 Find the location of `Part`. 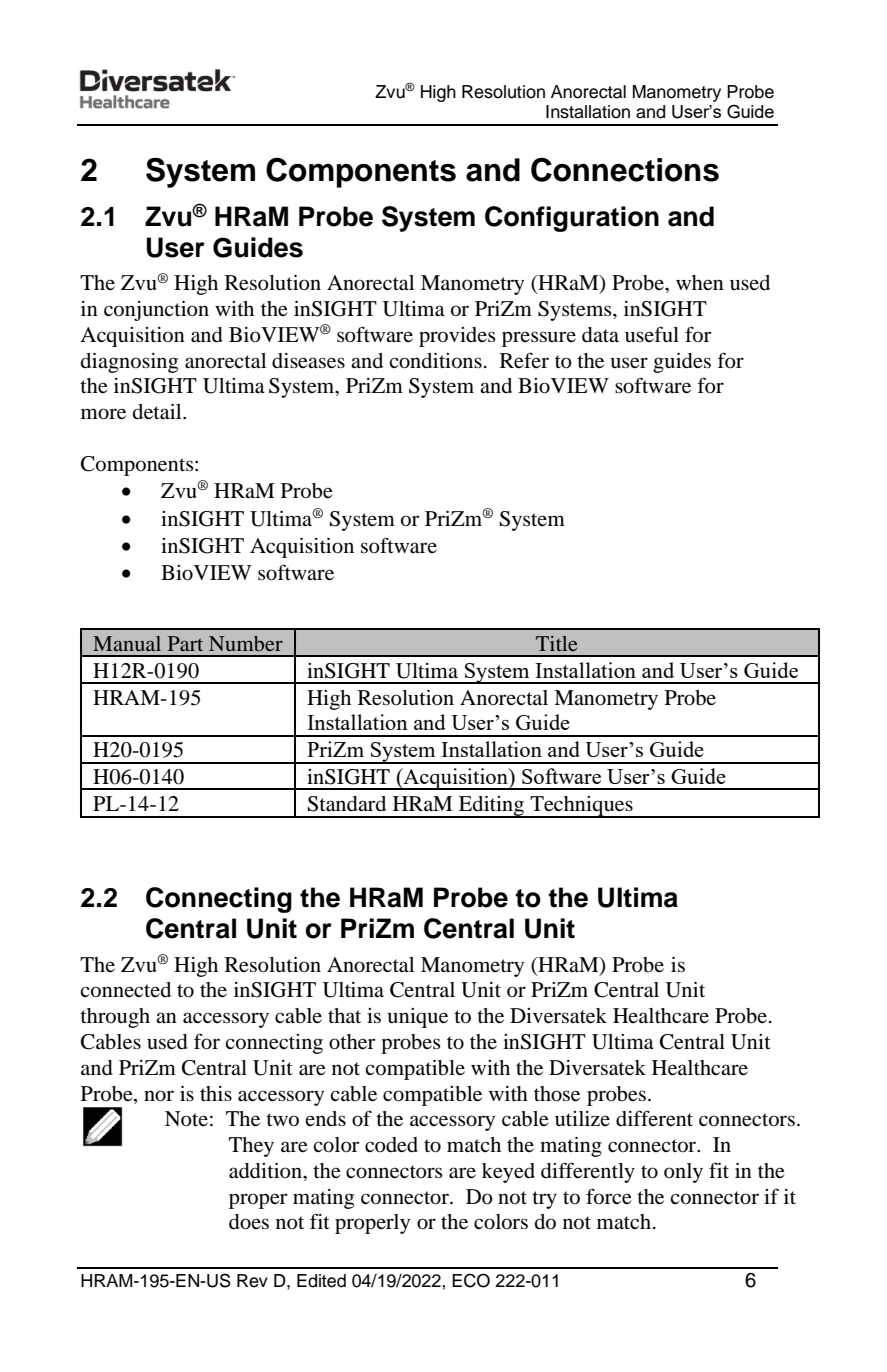

Part is located at coordinates (185, 643).
